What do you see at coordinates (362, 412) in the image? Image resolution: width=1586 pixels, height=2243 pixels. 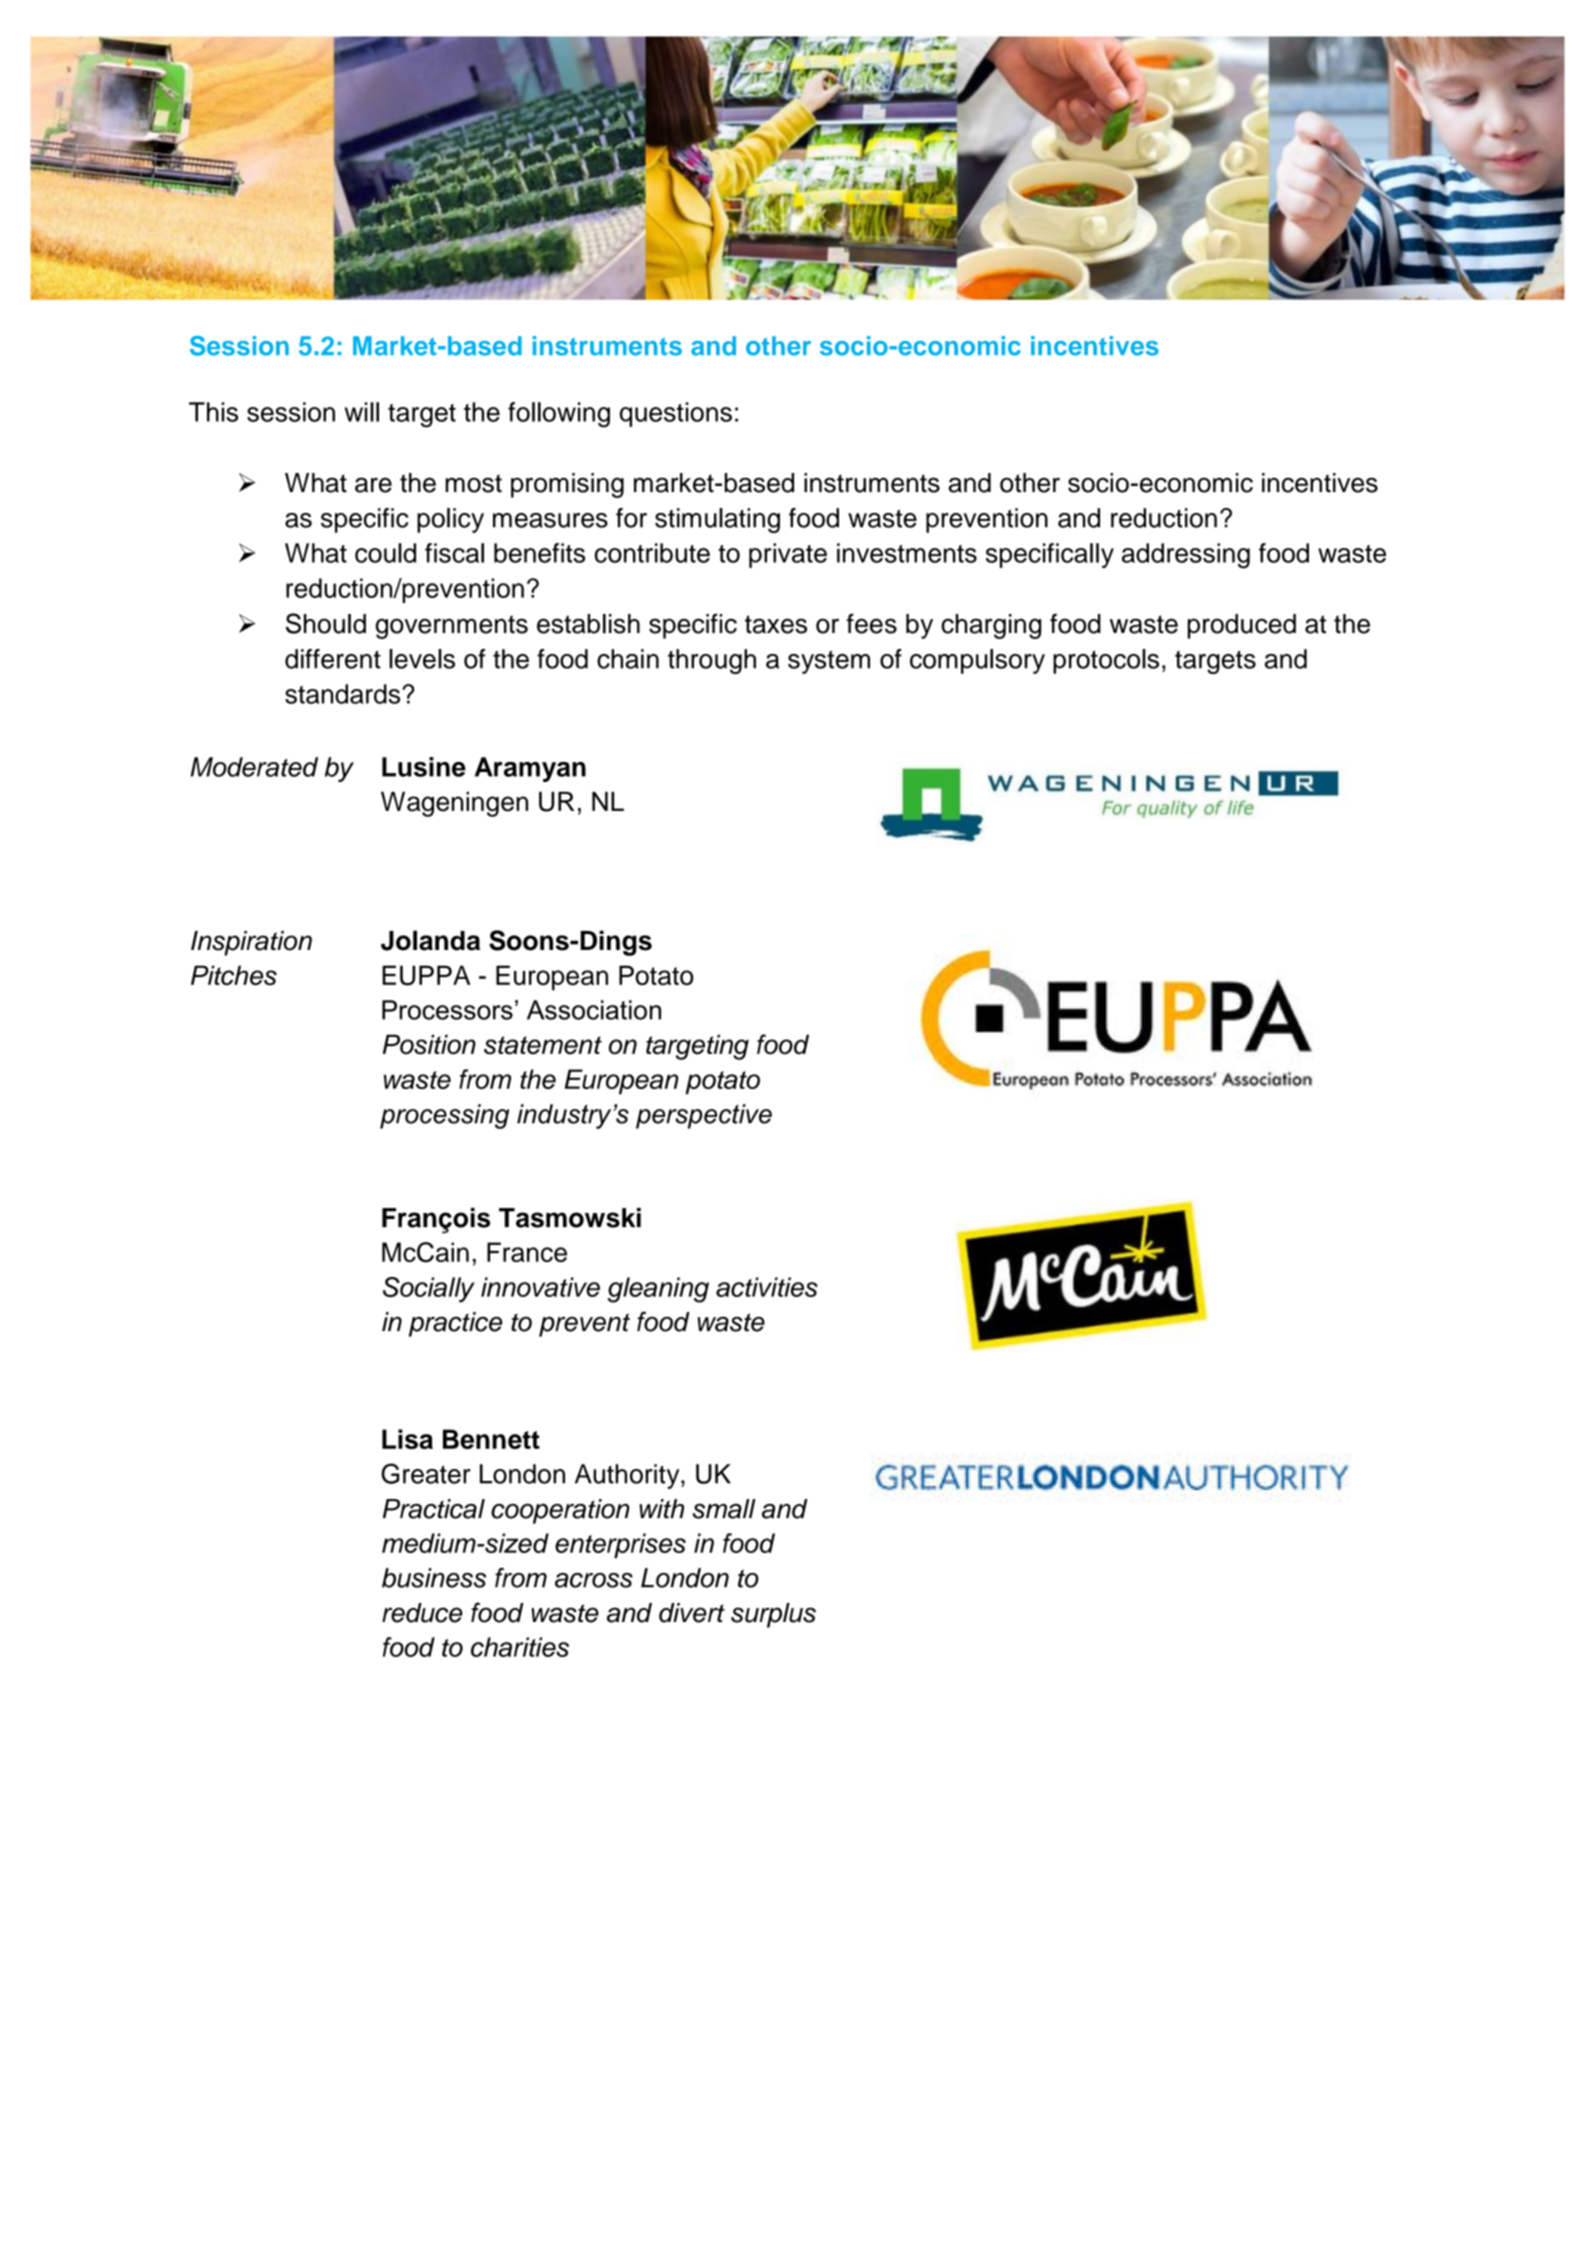 I see `will` at bounding box center [362, 412].
